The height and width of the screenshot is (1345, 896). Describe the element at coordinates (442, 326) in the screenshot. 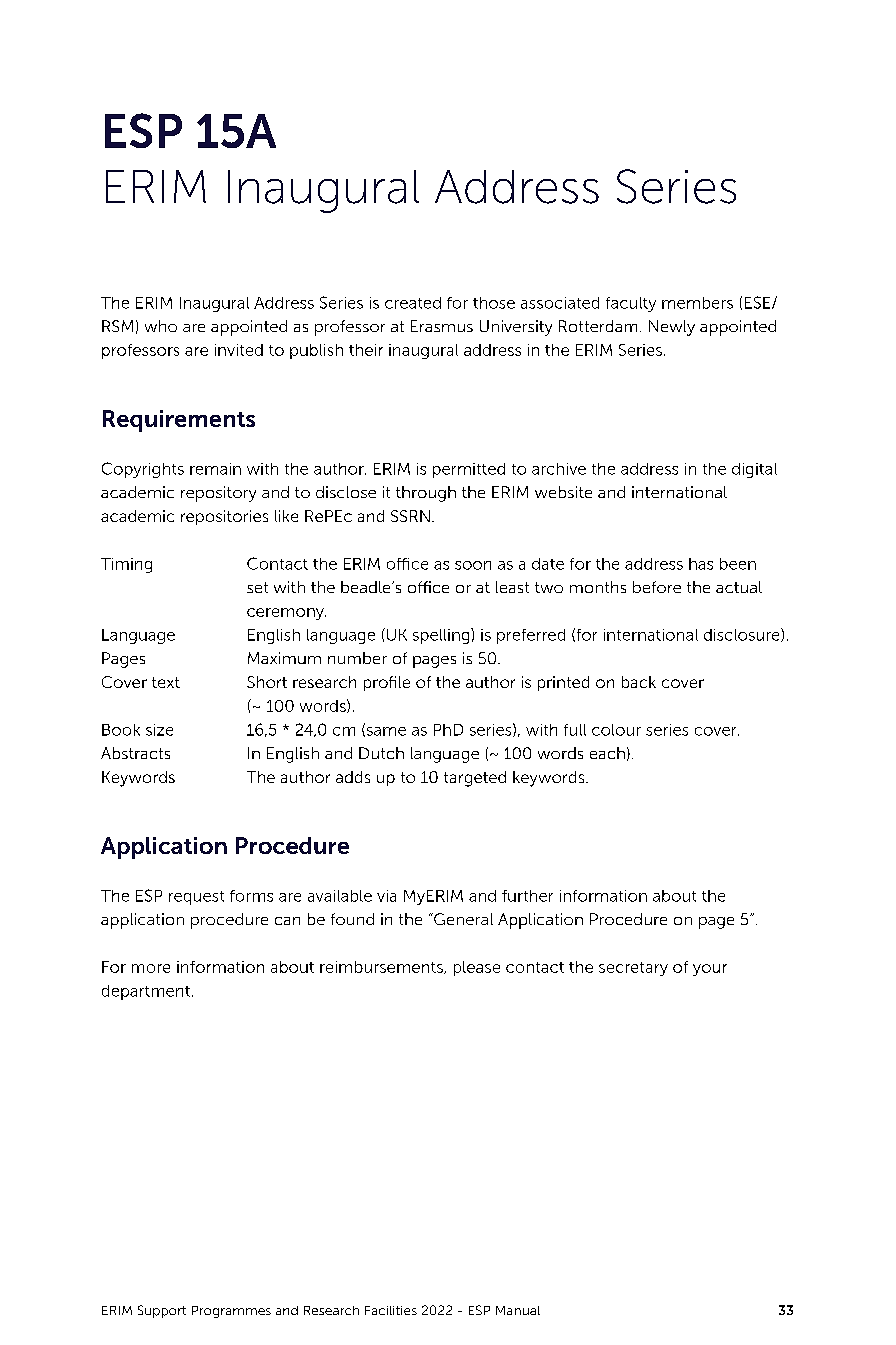

I see `Erasmus` at that location.
